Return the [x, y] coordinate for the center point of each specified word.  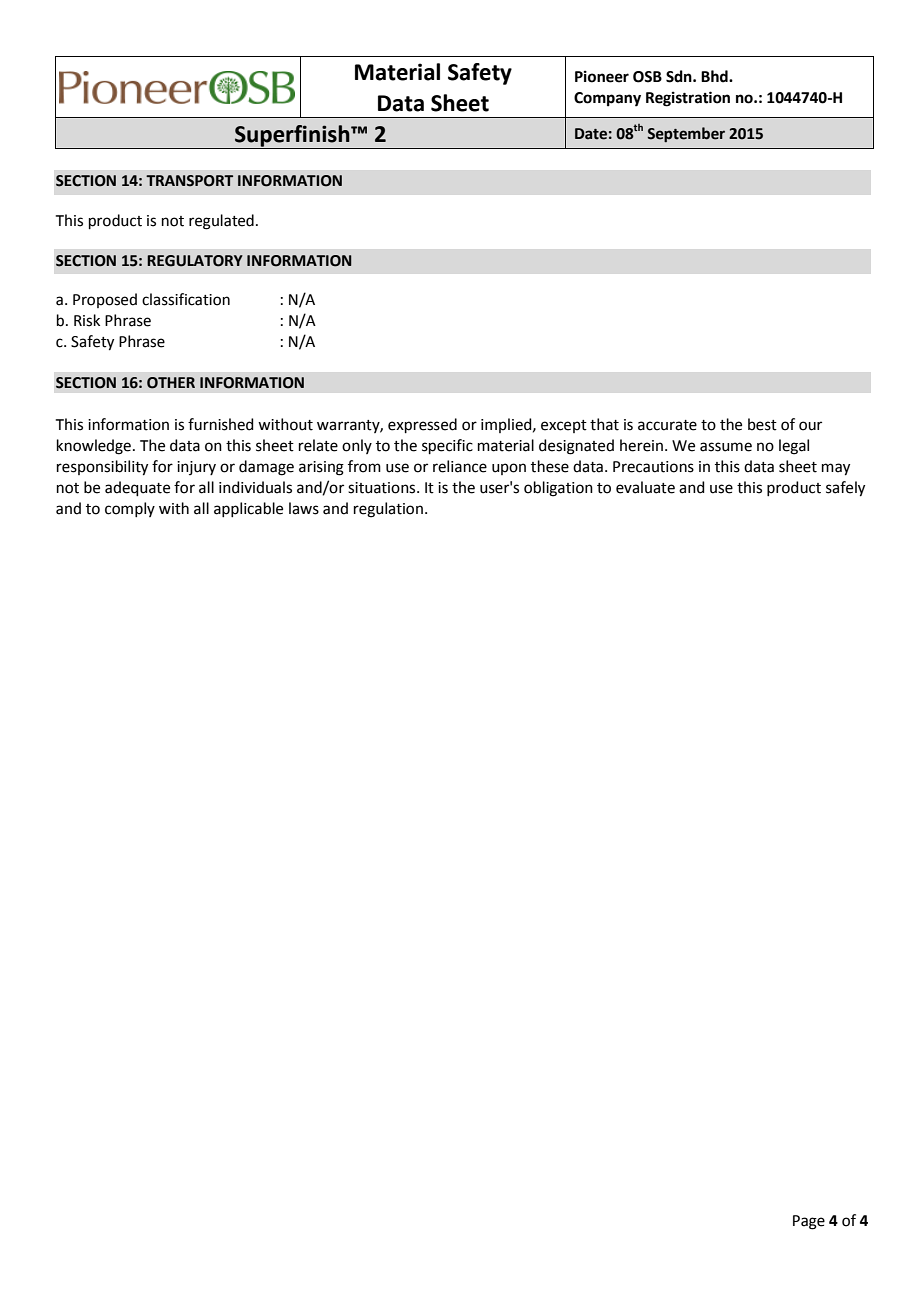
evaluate [645, 487]
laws [304, 508]
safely [845, 489]
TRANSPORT [189, 181]
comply [130, 509]
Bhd [715, 76]
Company [607, 99]
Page [809, 1222]
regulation [388, 510]
